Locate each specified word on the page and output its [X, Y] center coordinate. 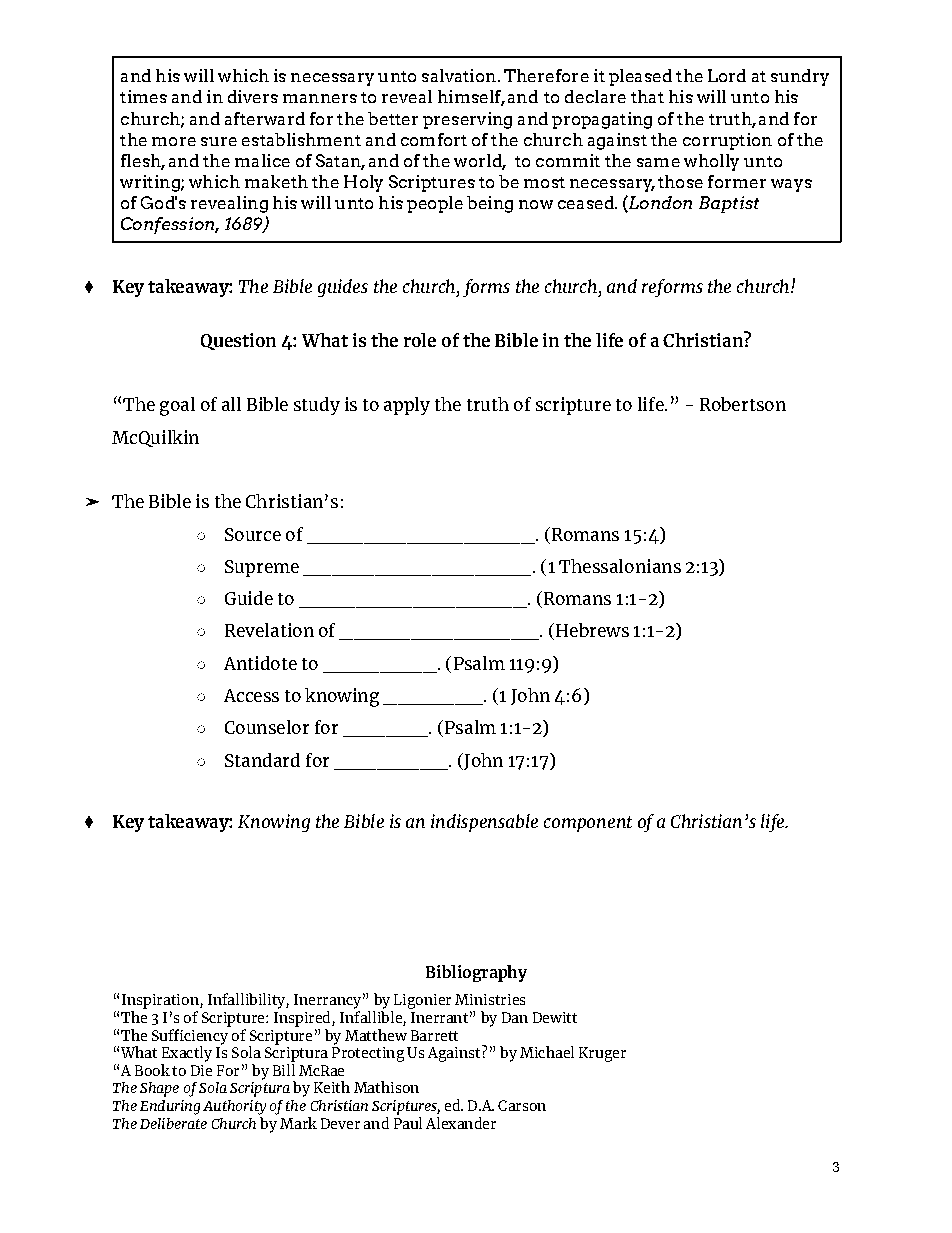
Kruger [602, 1054]
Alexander [461, 1123]
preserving [467, 120]
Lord [727, 75]
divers [253, 96]
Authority [234, 1107]
